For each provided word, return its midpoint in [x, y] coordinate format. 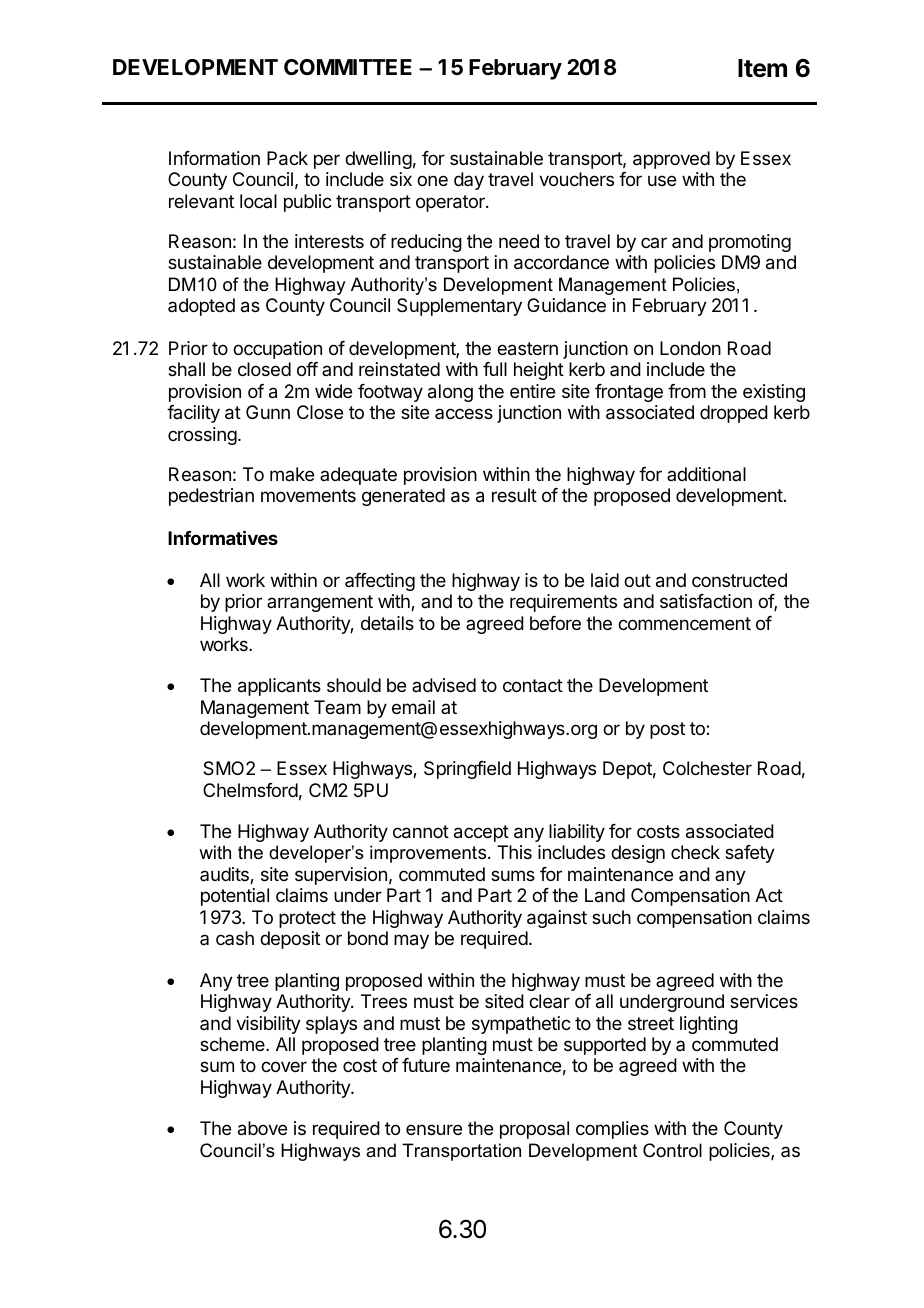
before [555, 623]
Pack [287, 158]
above [262, 1128]
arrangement [320, 603]
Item [762, 68]
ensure [434, 1129]
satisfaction [706, 601]
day [469, 181]
